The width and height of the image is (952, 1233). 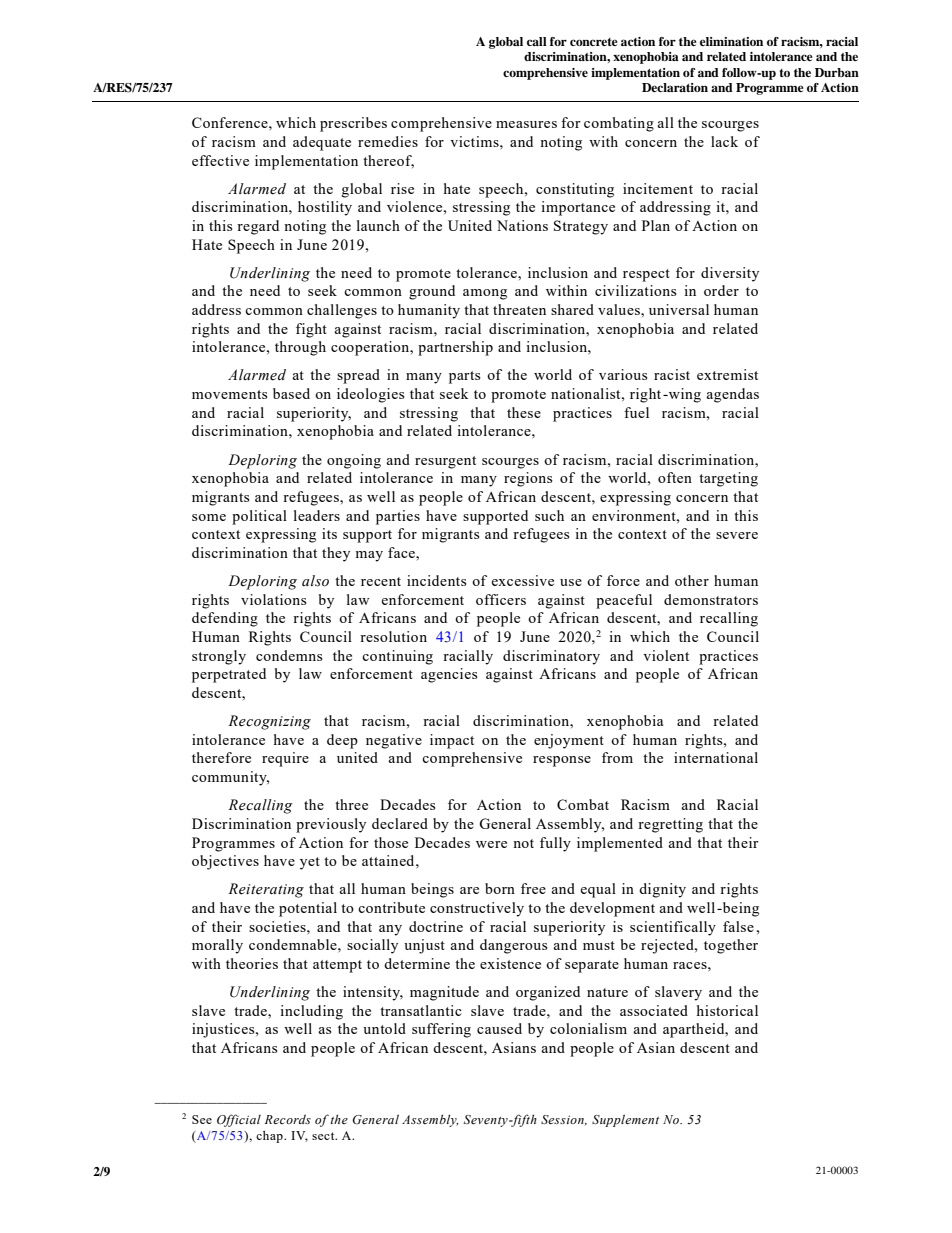 What do you see at coordinates (300, 348) in the image?
I see `through` at bounding box center [300, 348].
